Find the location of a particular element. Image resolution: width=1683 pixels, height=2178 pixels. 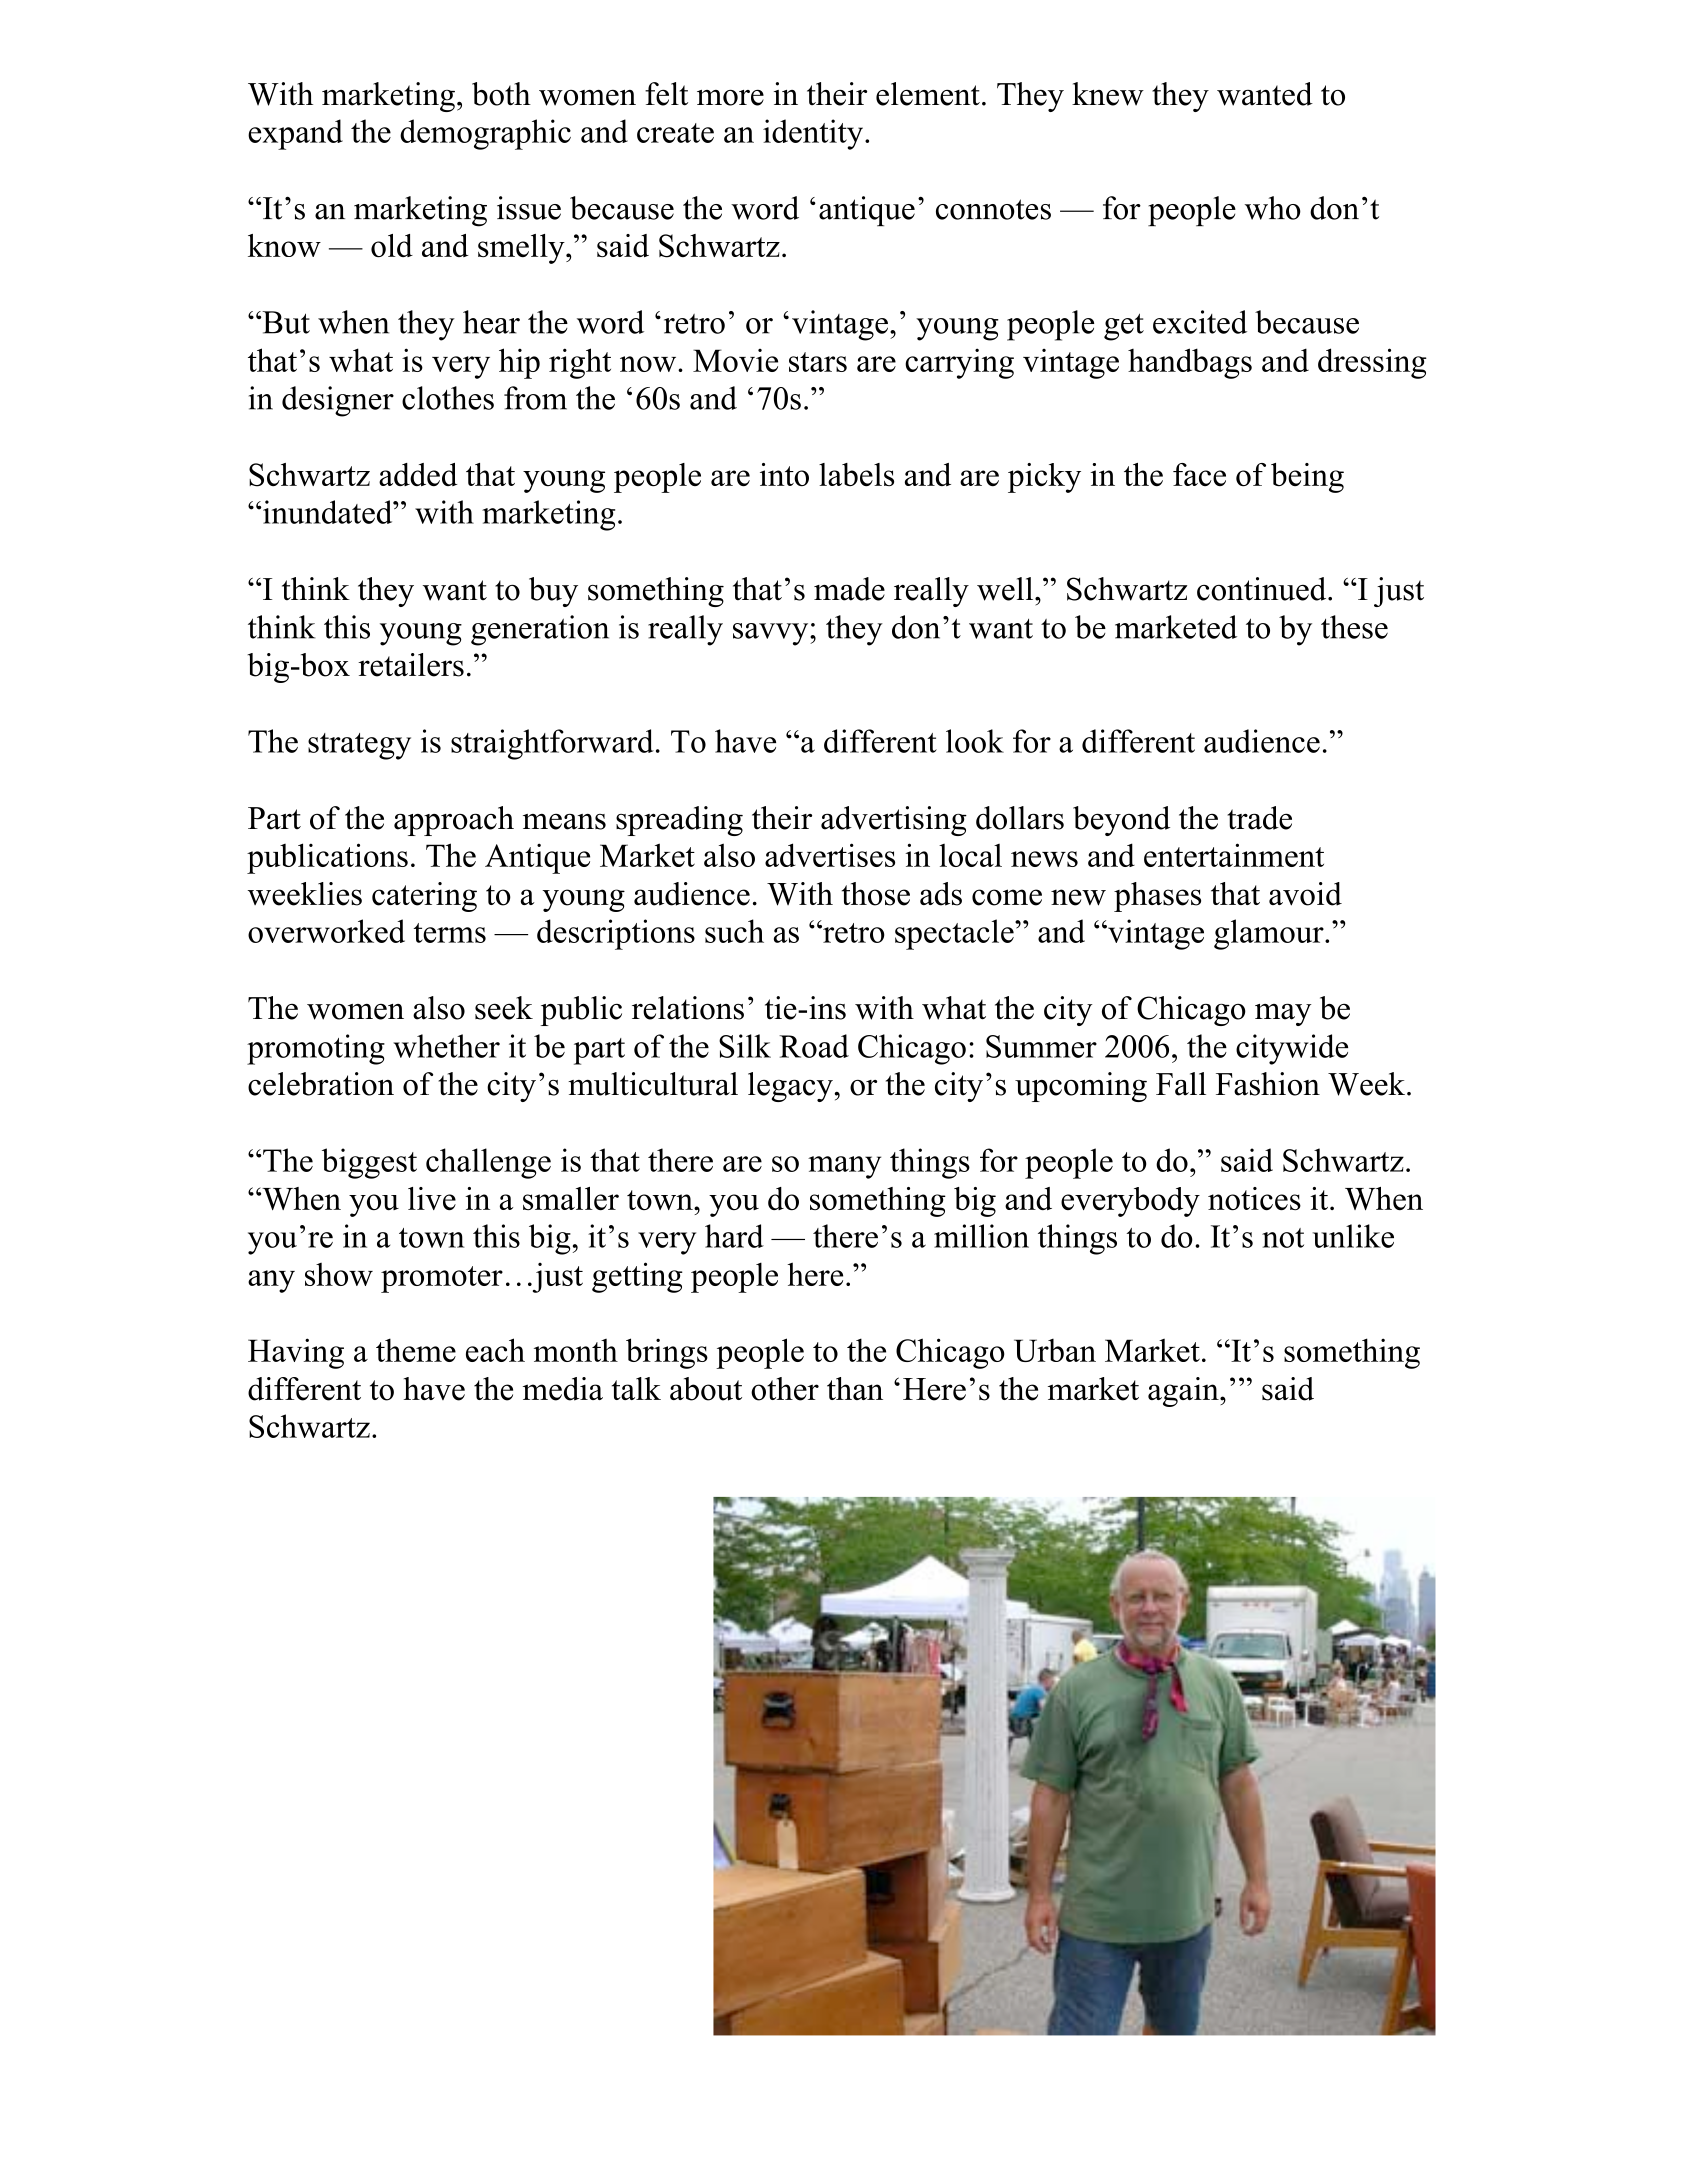

such is located at coordinates (734, 931).
